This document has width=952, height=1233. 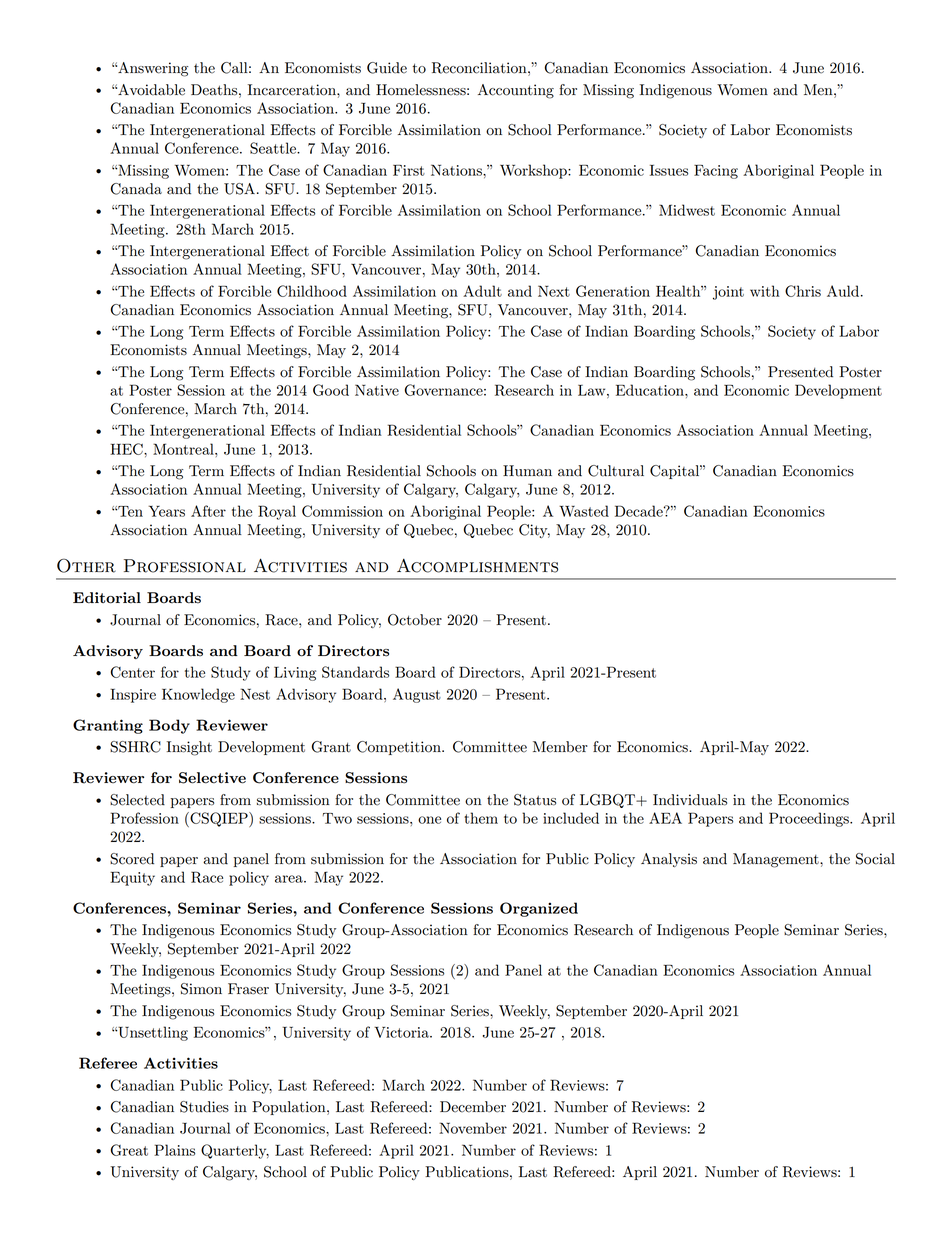 What do you see at coordinates (107, 598) in the document?
I see `Editorial` at bounding box center [107, 598].
